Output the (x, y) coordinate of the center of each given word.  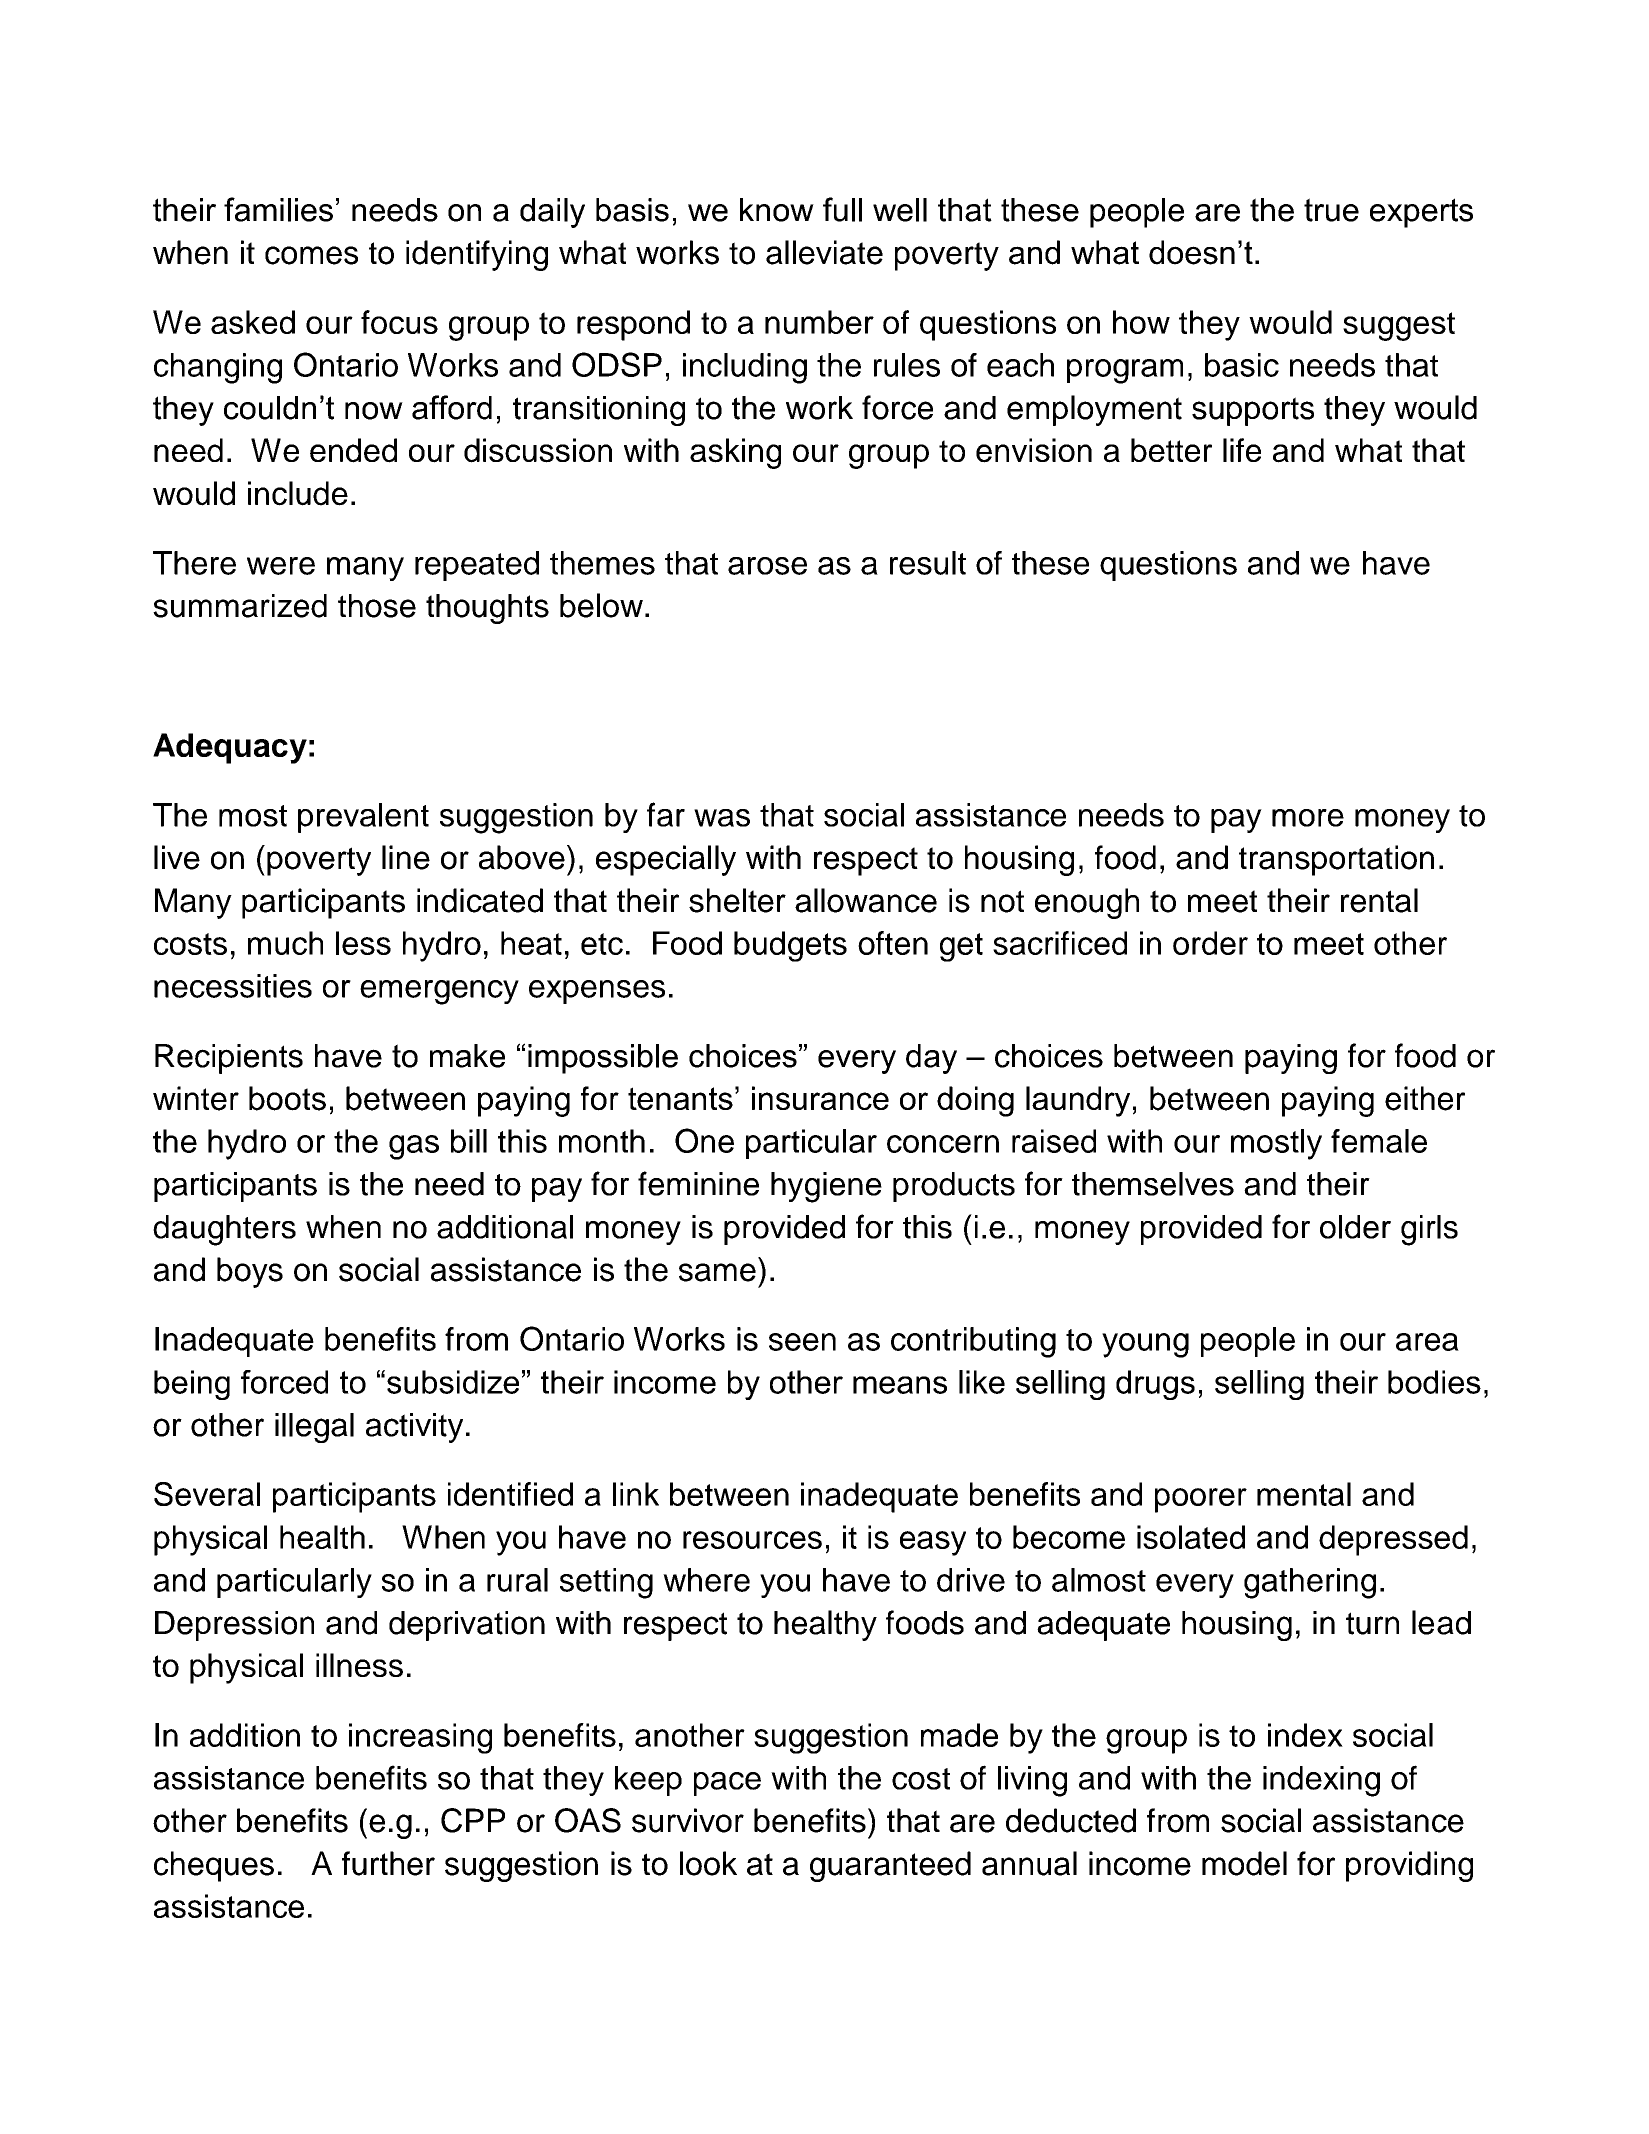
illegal (314, 1428)
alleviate (824, 252)
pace (727, 1784)
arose (767, 566)
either (1425, 1098)
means (900, 1385)
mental (1304, 1494)
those (377, 606)
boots (287, 1098)
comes (311, 255)
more (1308, 818)
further (388, 1863)
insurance (820, 1098)
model (1244, 1863)
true (1331, 210)
